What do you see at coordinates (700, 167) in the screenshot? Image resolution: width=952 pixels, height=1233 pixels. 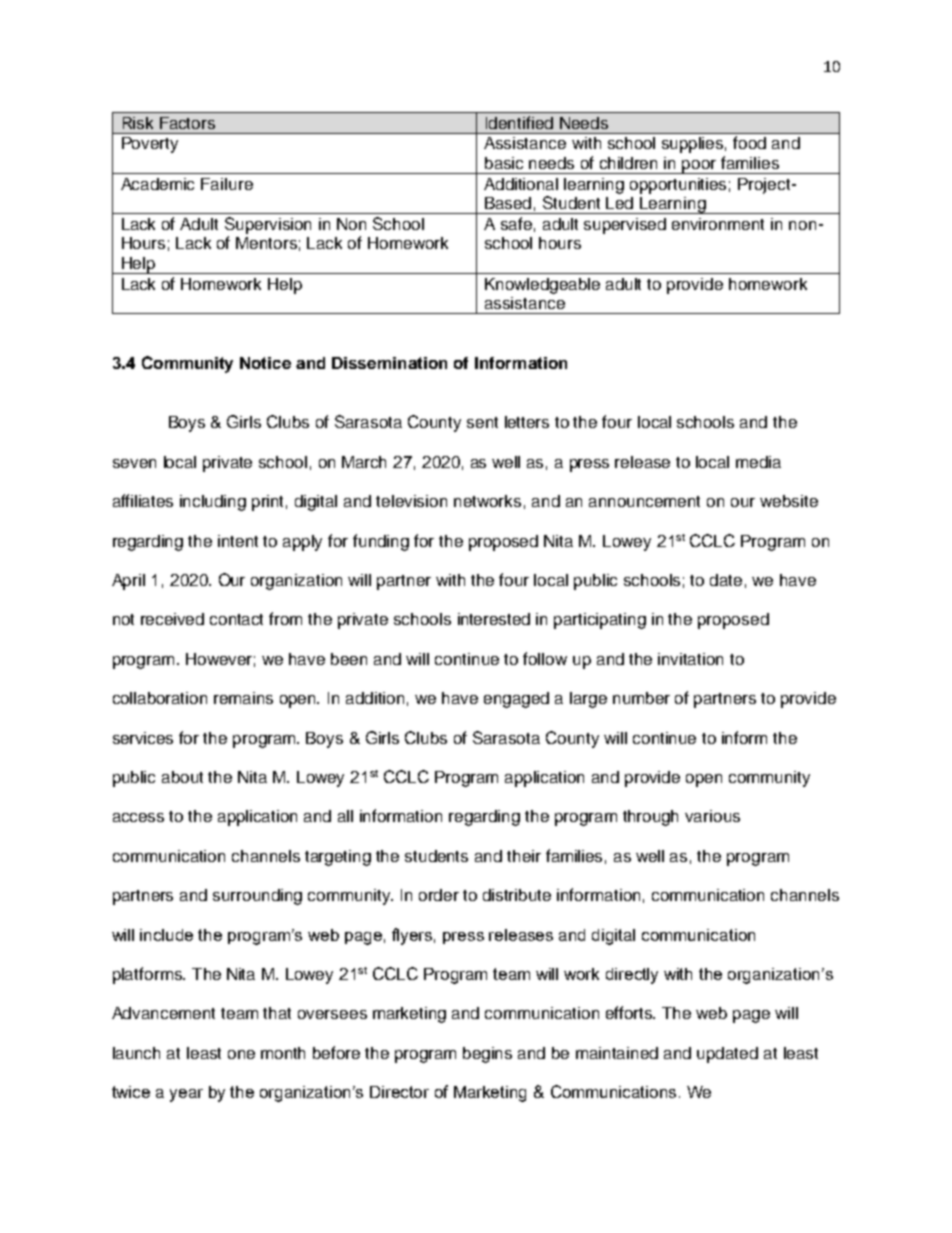 I see `poor` at bounding box center [700, 167].
